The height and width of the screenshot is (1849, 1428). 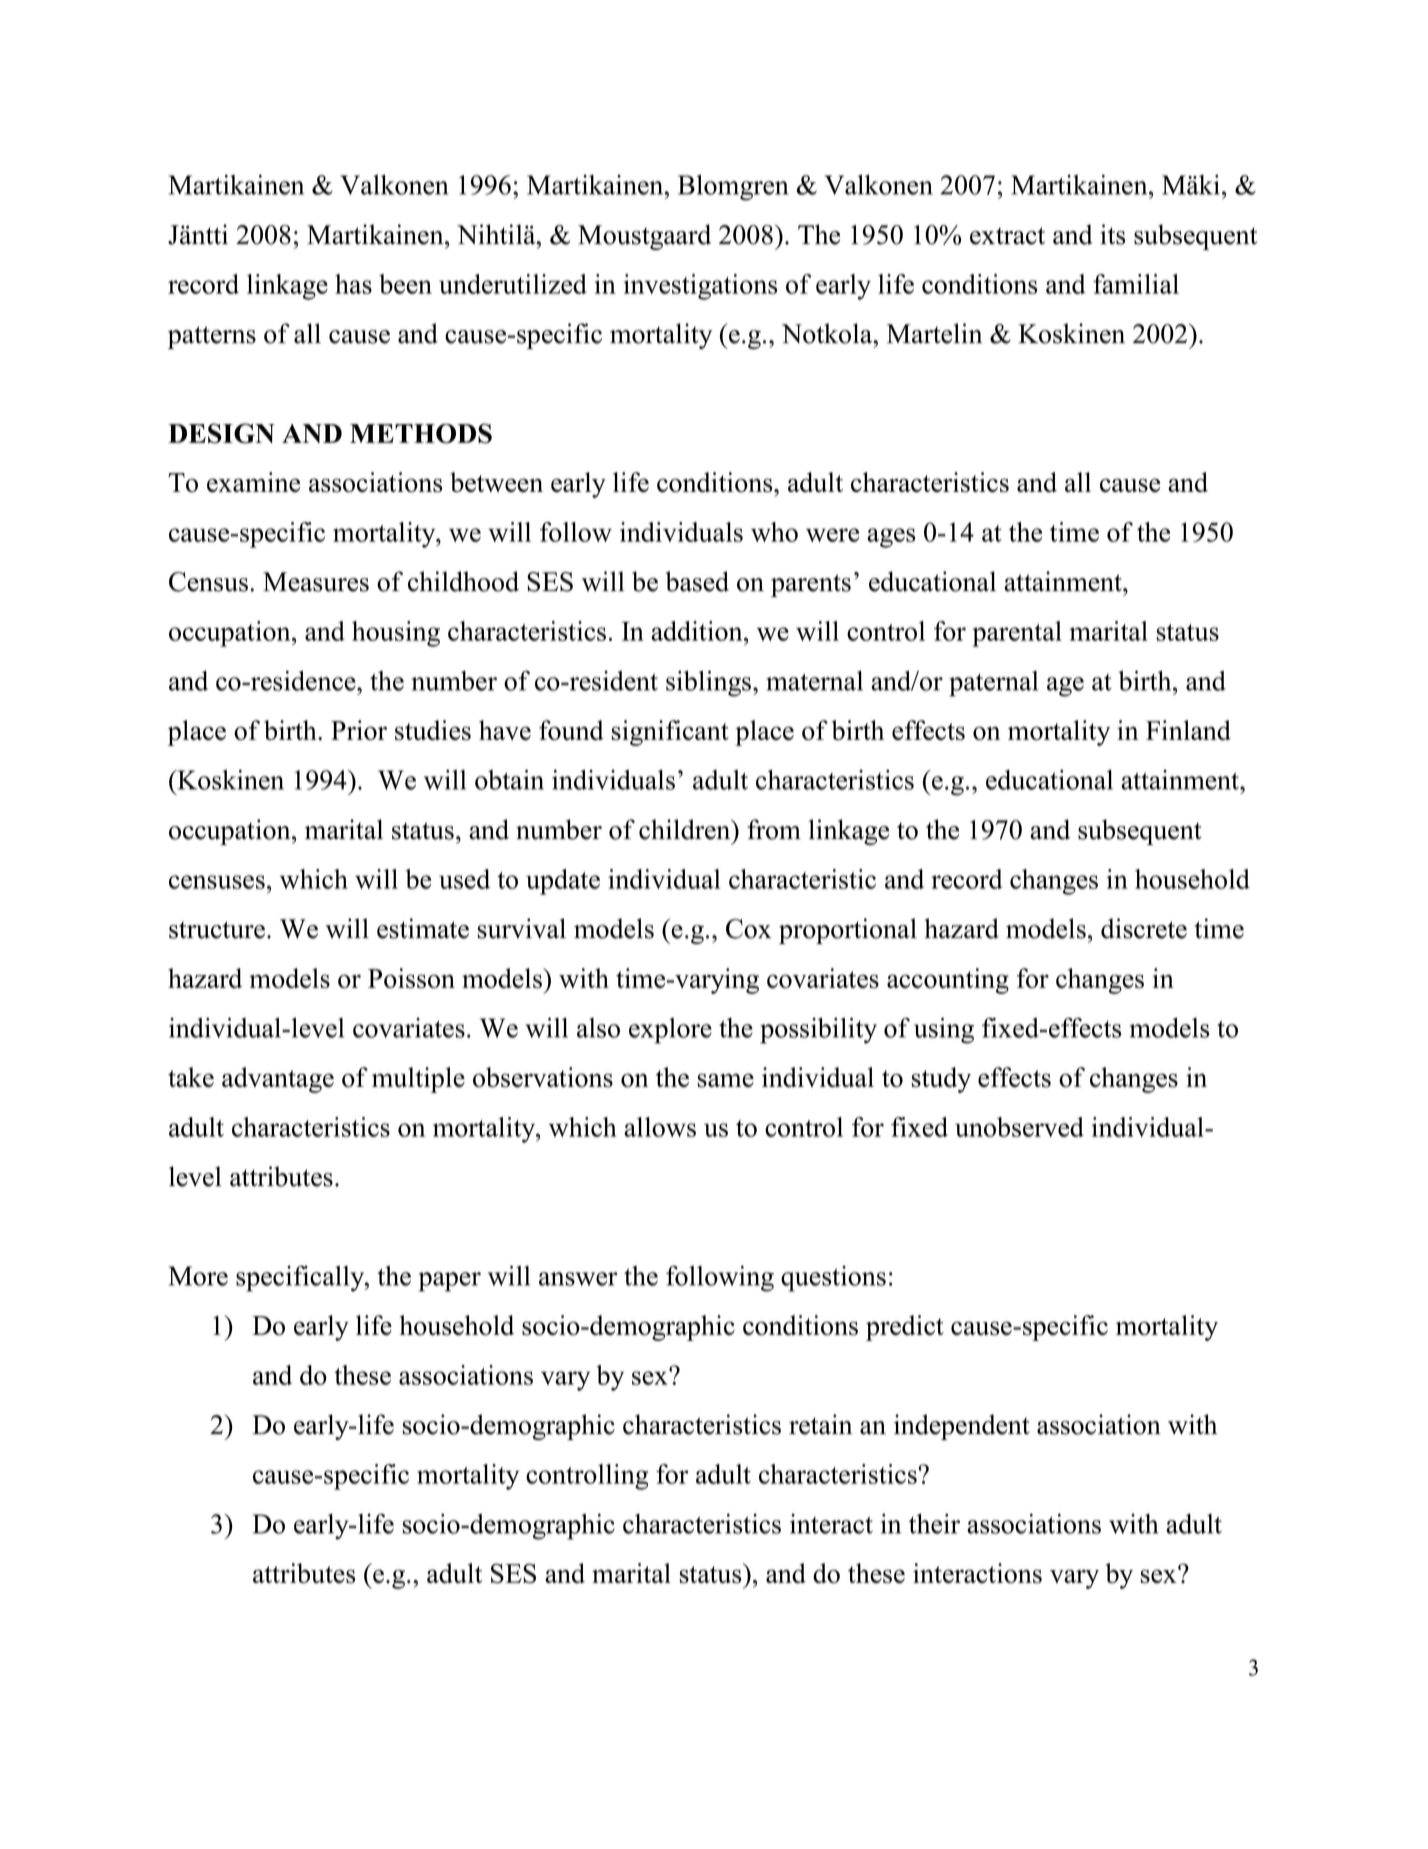 What do you see at coordinates (353, 284) in the screenshot?
I see `has` at bounding box center [353, 284].
